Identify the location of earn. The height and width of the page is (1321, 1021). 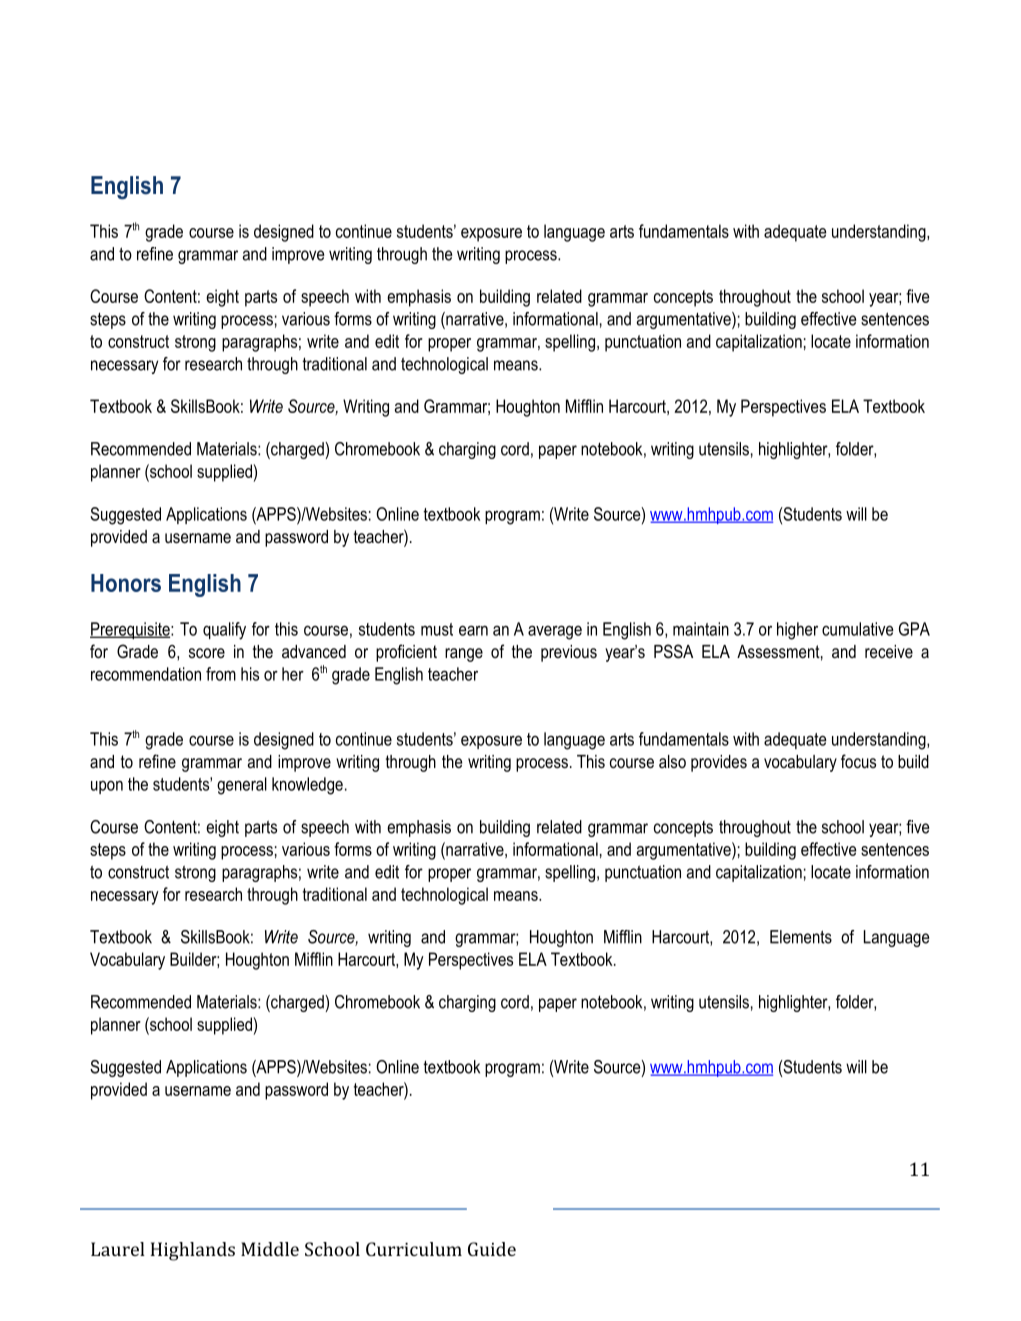
(473, 630).
